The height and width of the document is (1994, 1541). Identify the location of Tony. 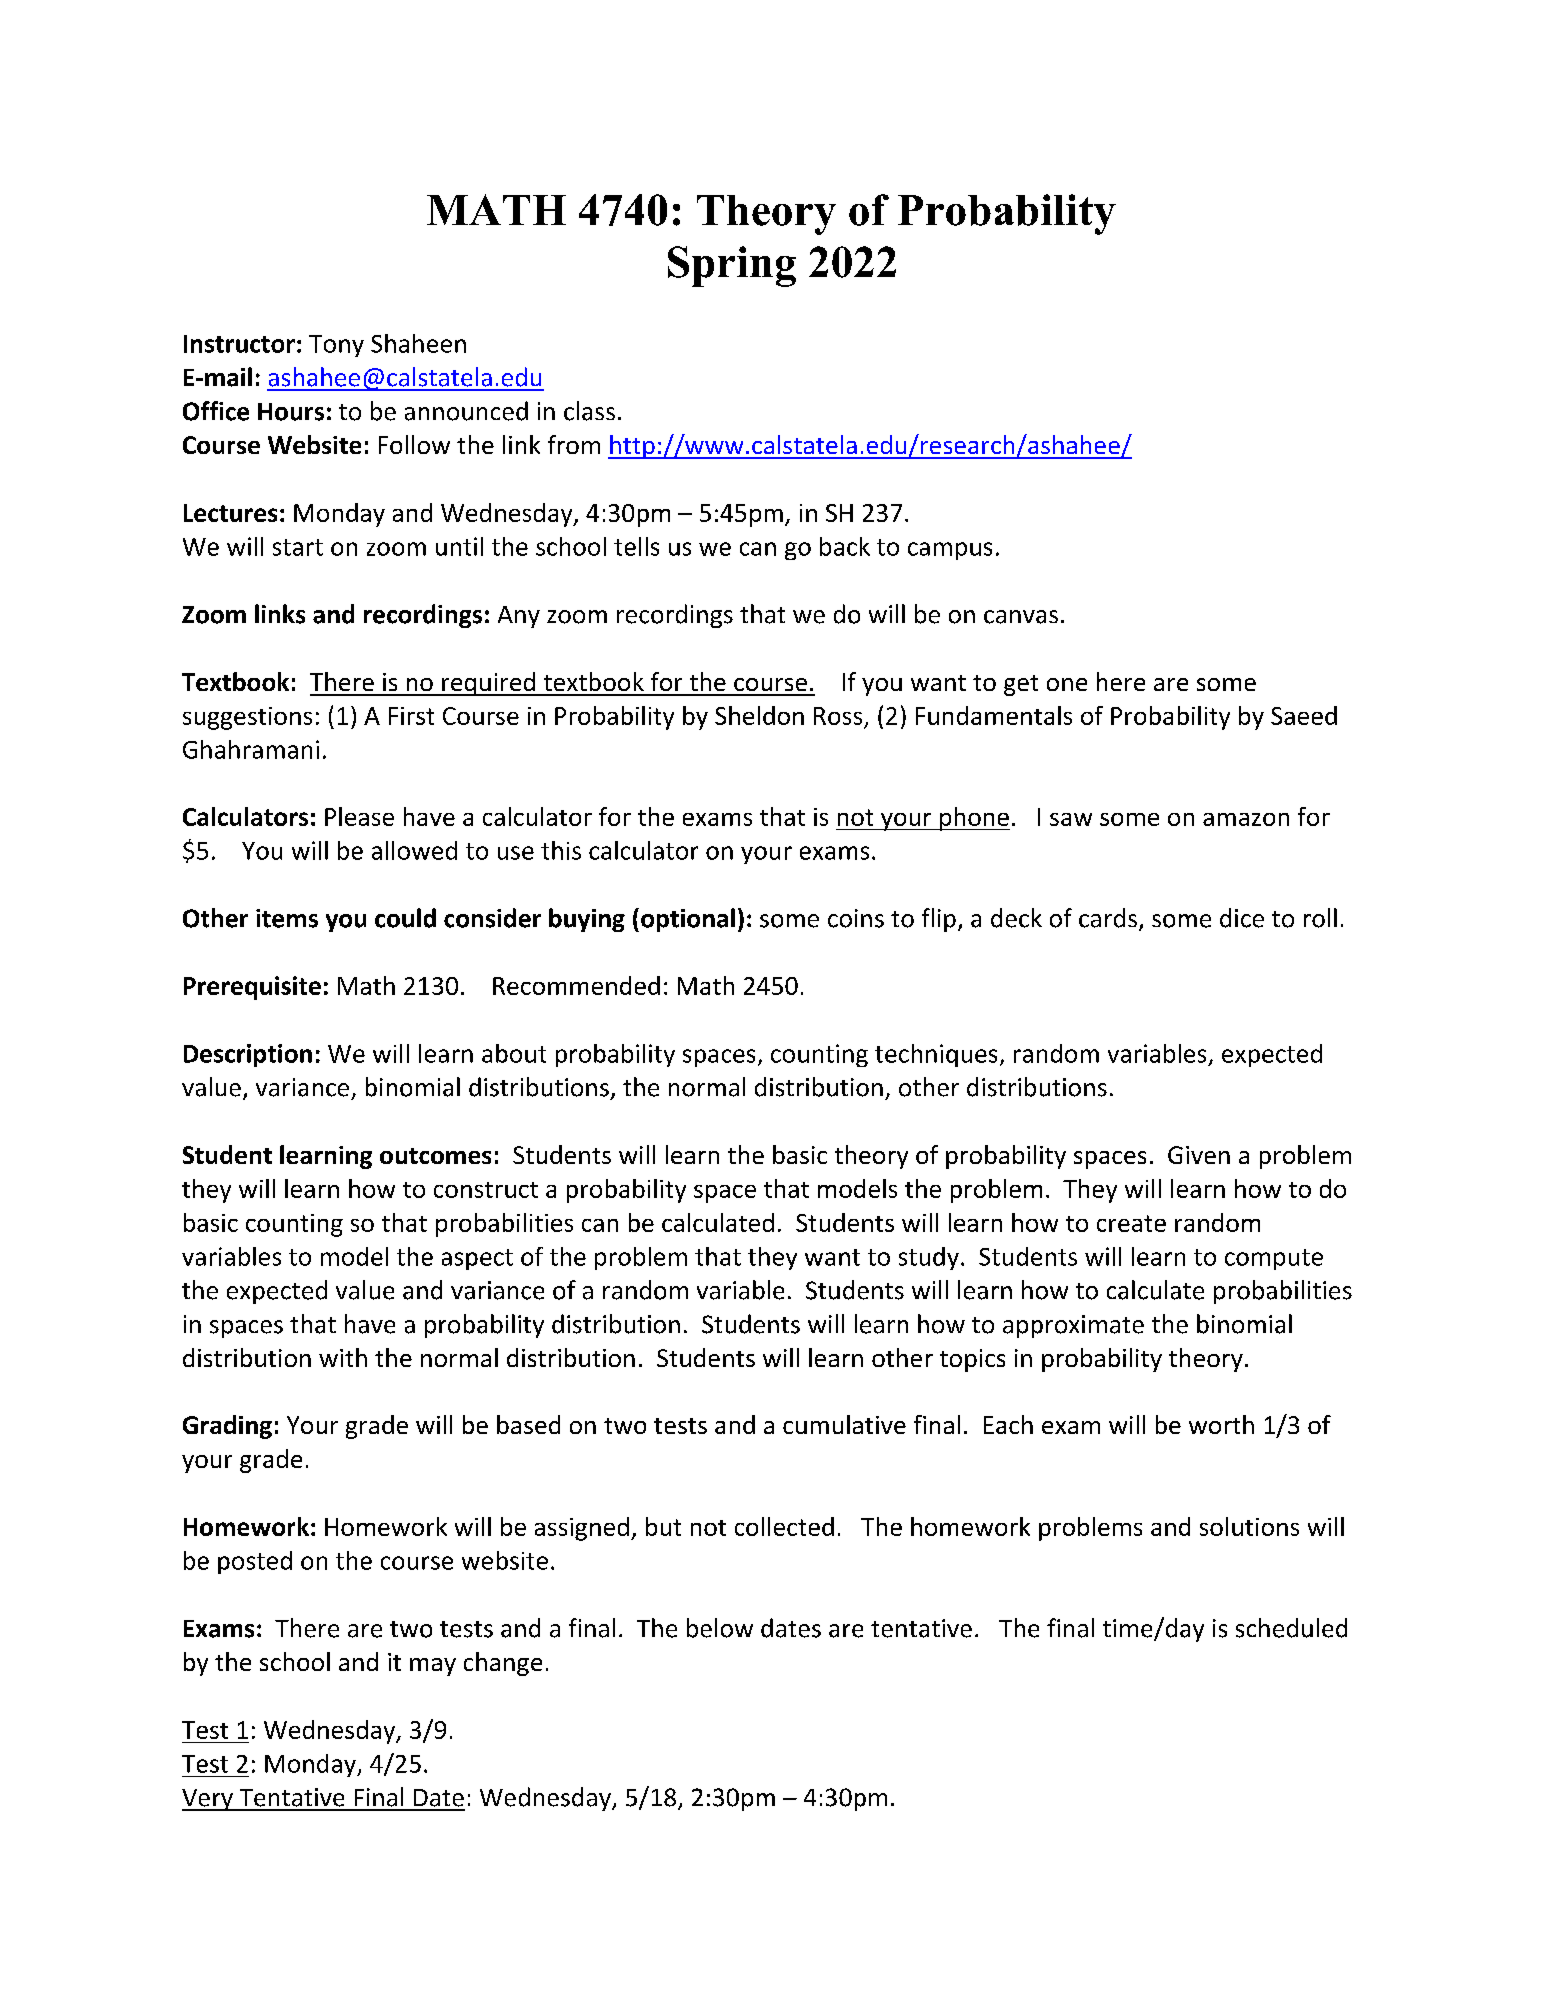
(336, 346).
